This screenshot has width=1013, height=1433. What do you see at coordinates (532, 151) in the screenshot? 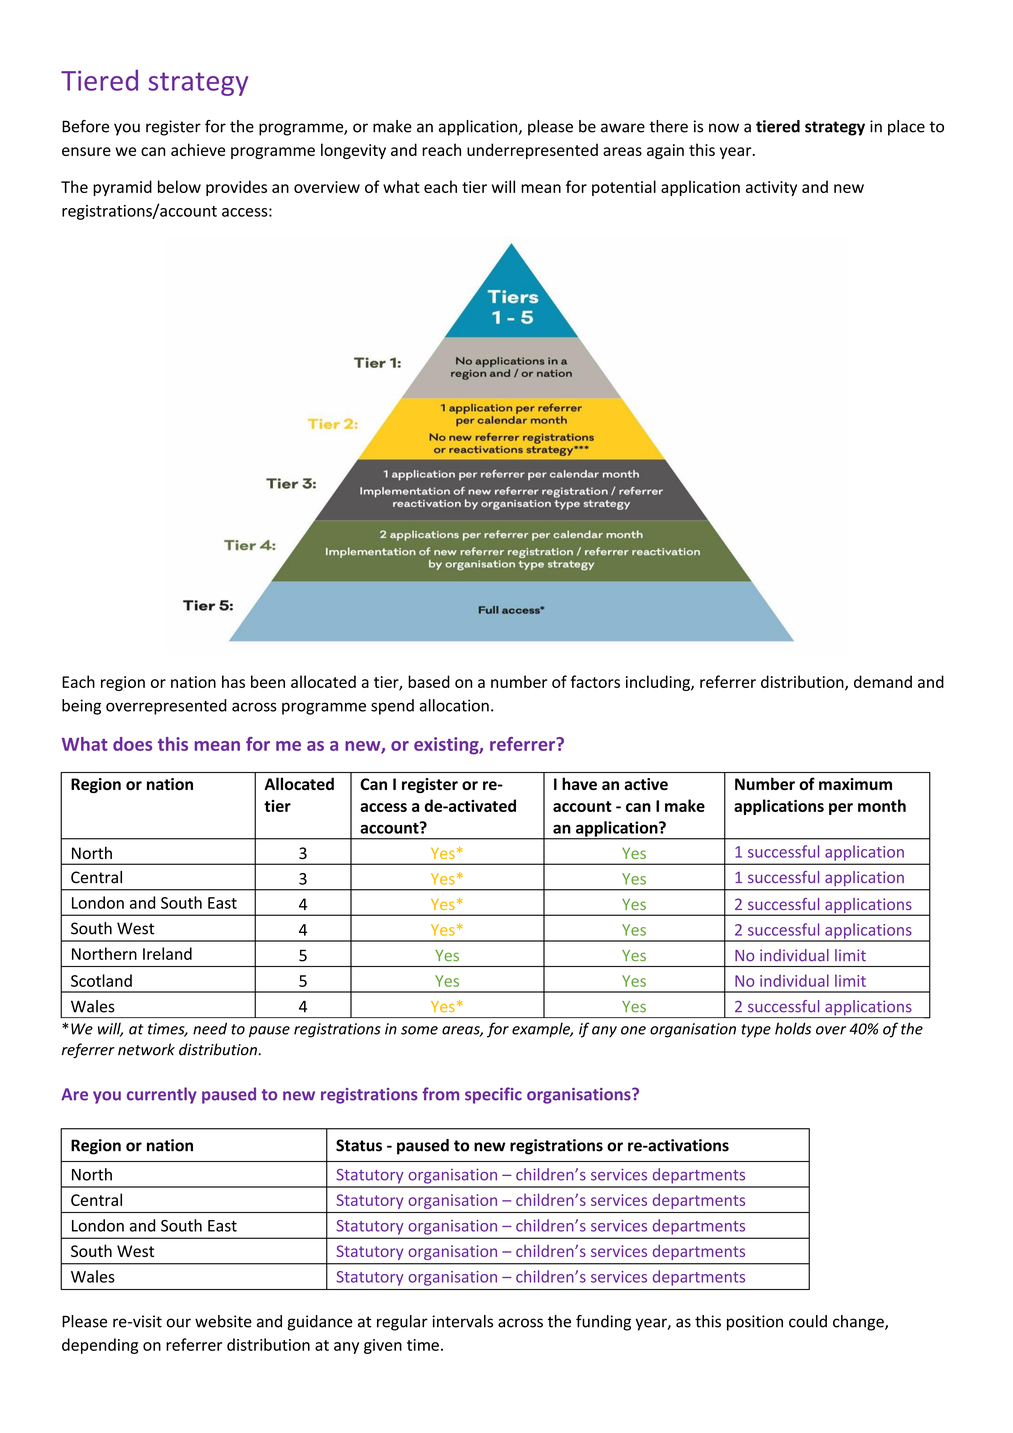
I see `underrepresented` at bounding box center [532, 151].
